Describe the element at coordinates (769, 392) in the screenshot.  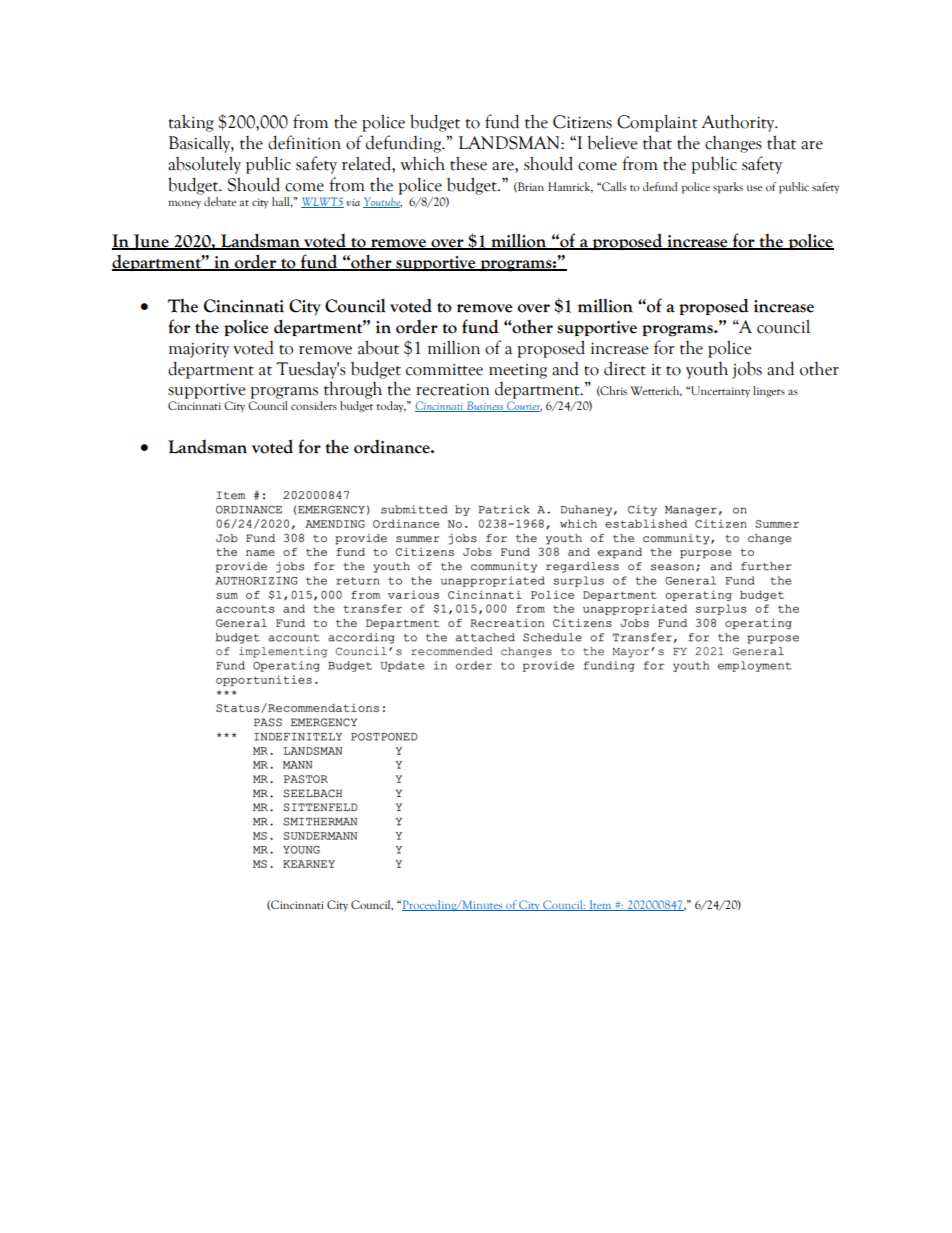
I see `lingers` at that location.
